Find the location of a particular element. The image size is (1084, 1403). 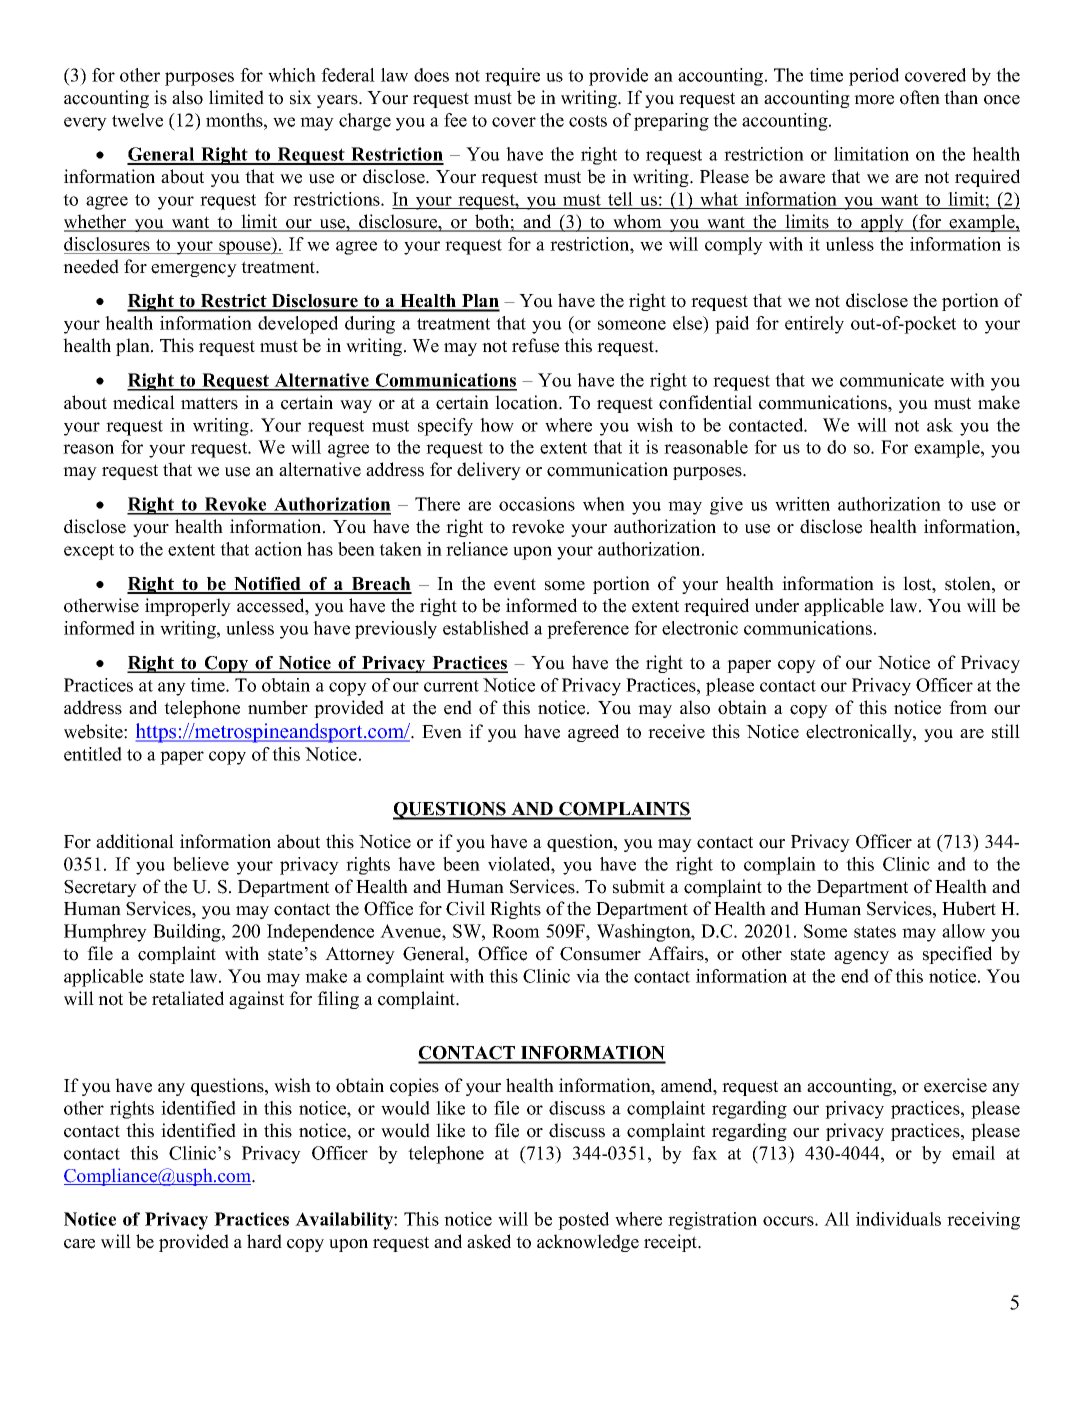

hard is located at coordinates (264, 1241).
